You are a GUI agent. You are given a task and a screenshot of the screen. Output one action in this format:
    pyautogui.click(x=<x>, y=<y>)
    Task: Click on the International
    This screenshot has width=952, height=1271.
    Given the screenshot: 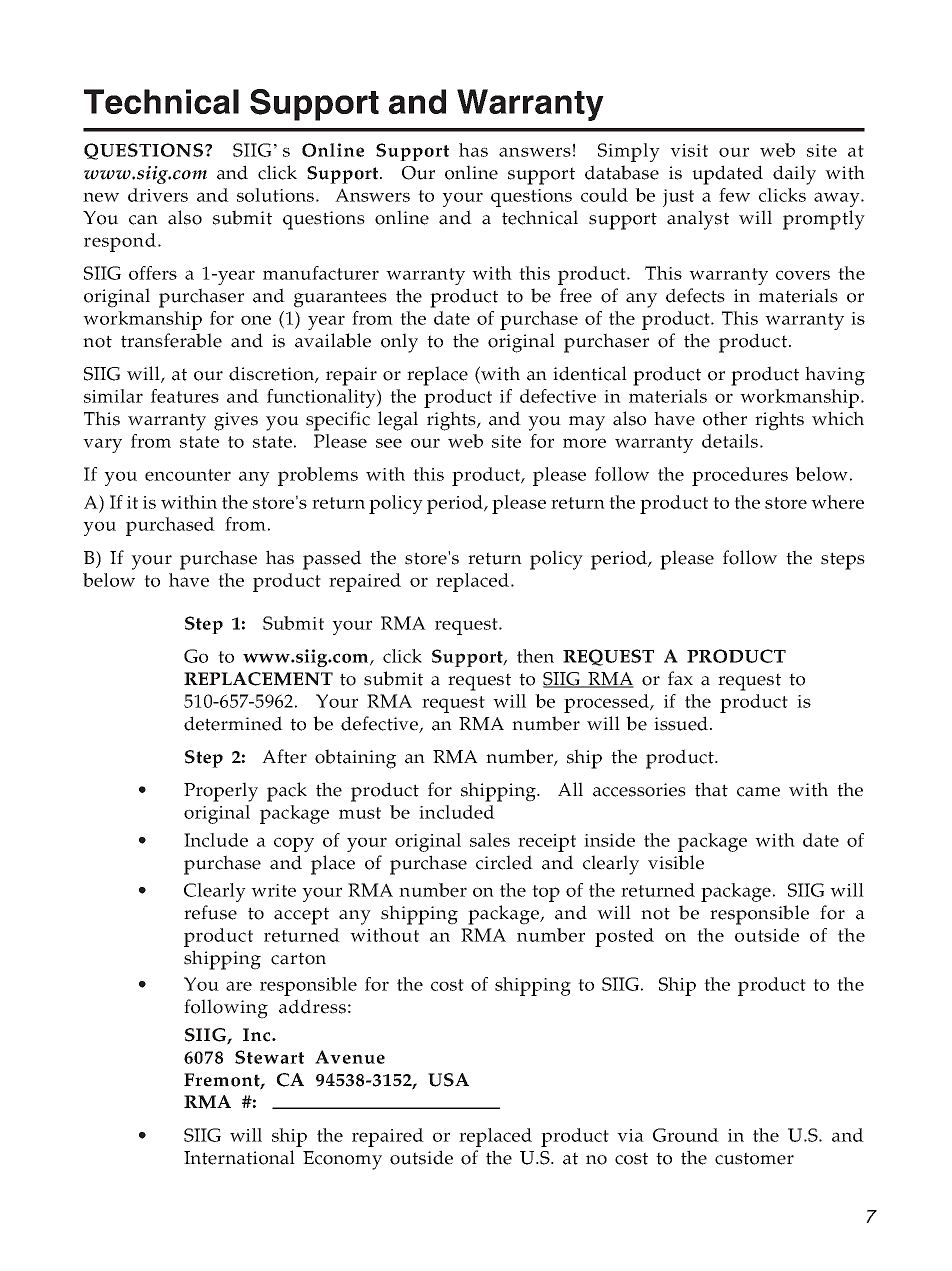 What is the action you would take?
    pyautogui.click(x=239, y=1157)
